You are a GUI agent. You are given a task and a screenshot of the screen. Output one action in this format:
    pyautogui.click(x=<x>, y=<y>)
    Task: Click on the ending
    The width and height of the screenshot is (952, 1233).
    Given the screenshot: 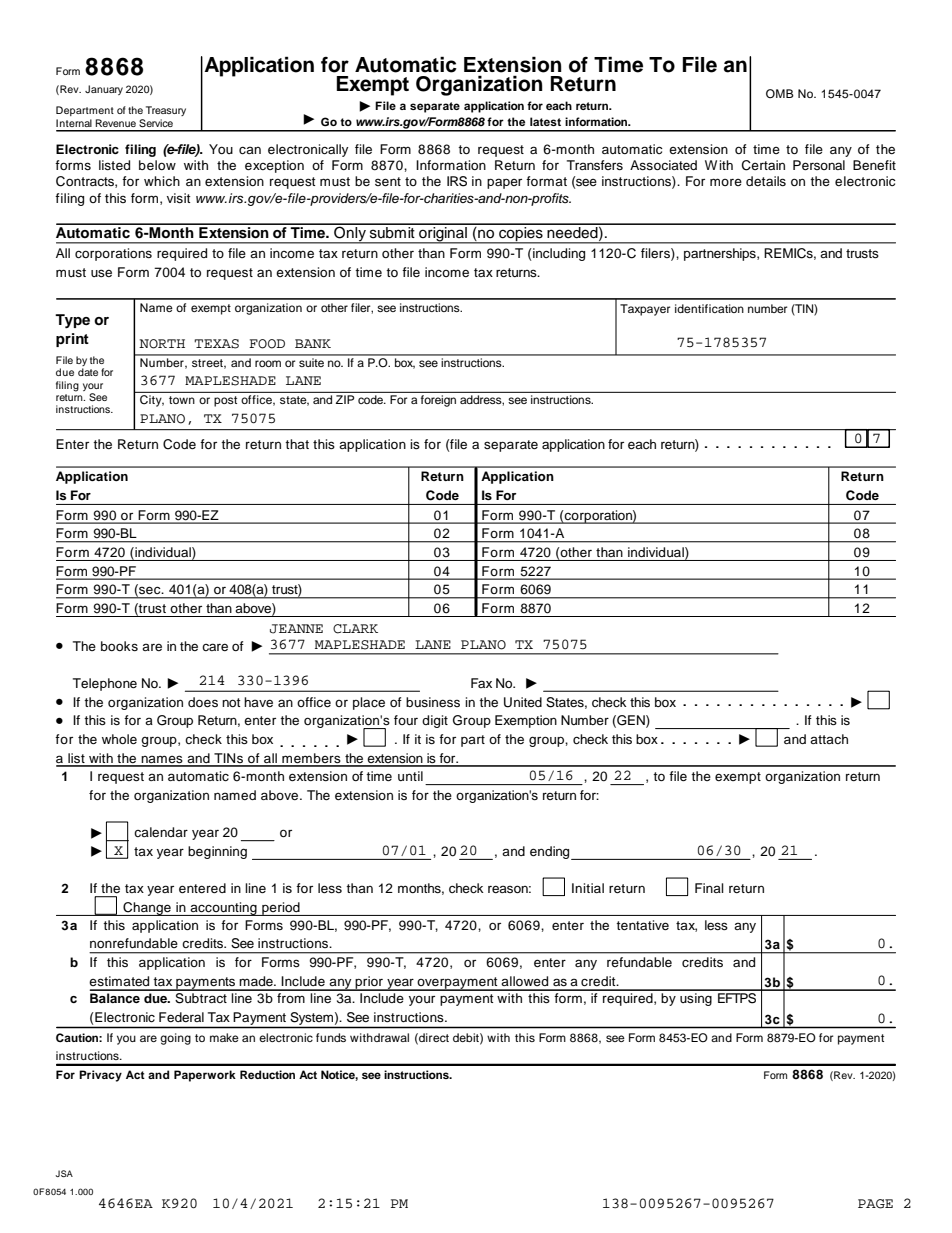 What is the action you would take?
    pyautogui.click(x=551, y=853)
